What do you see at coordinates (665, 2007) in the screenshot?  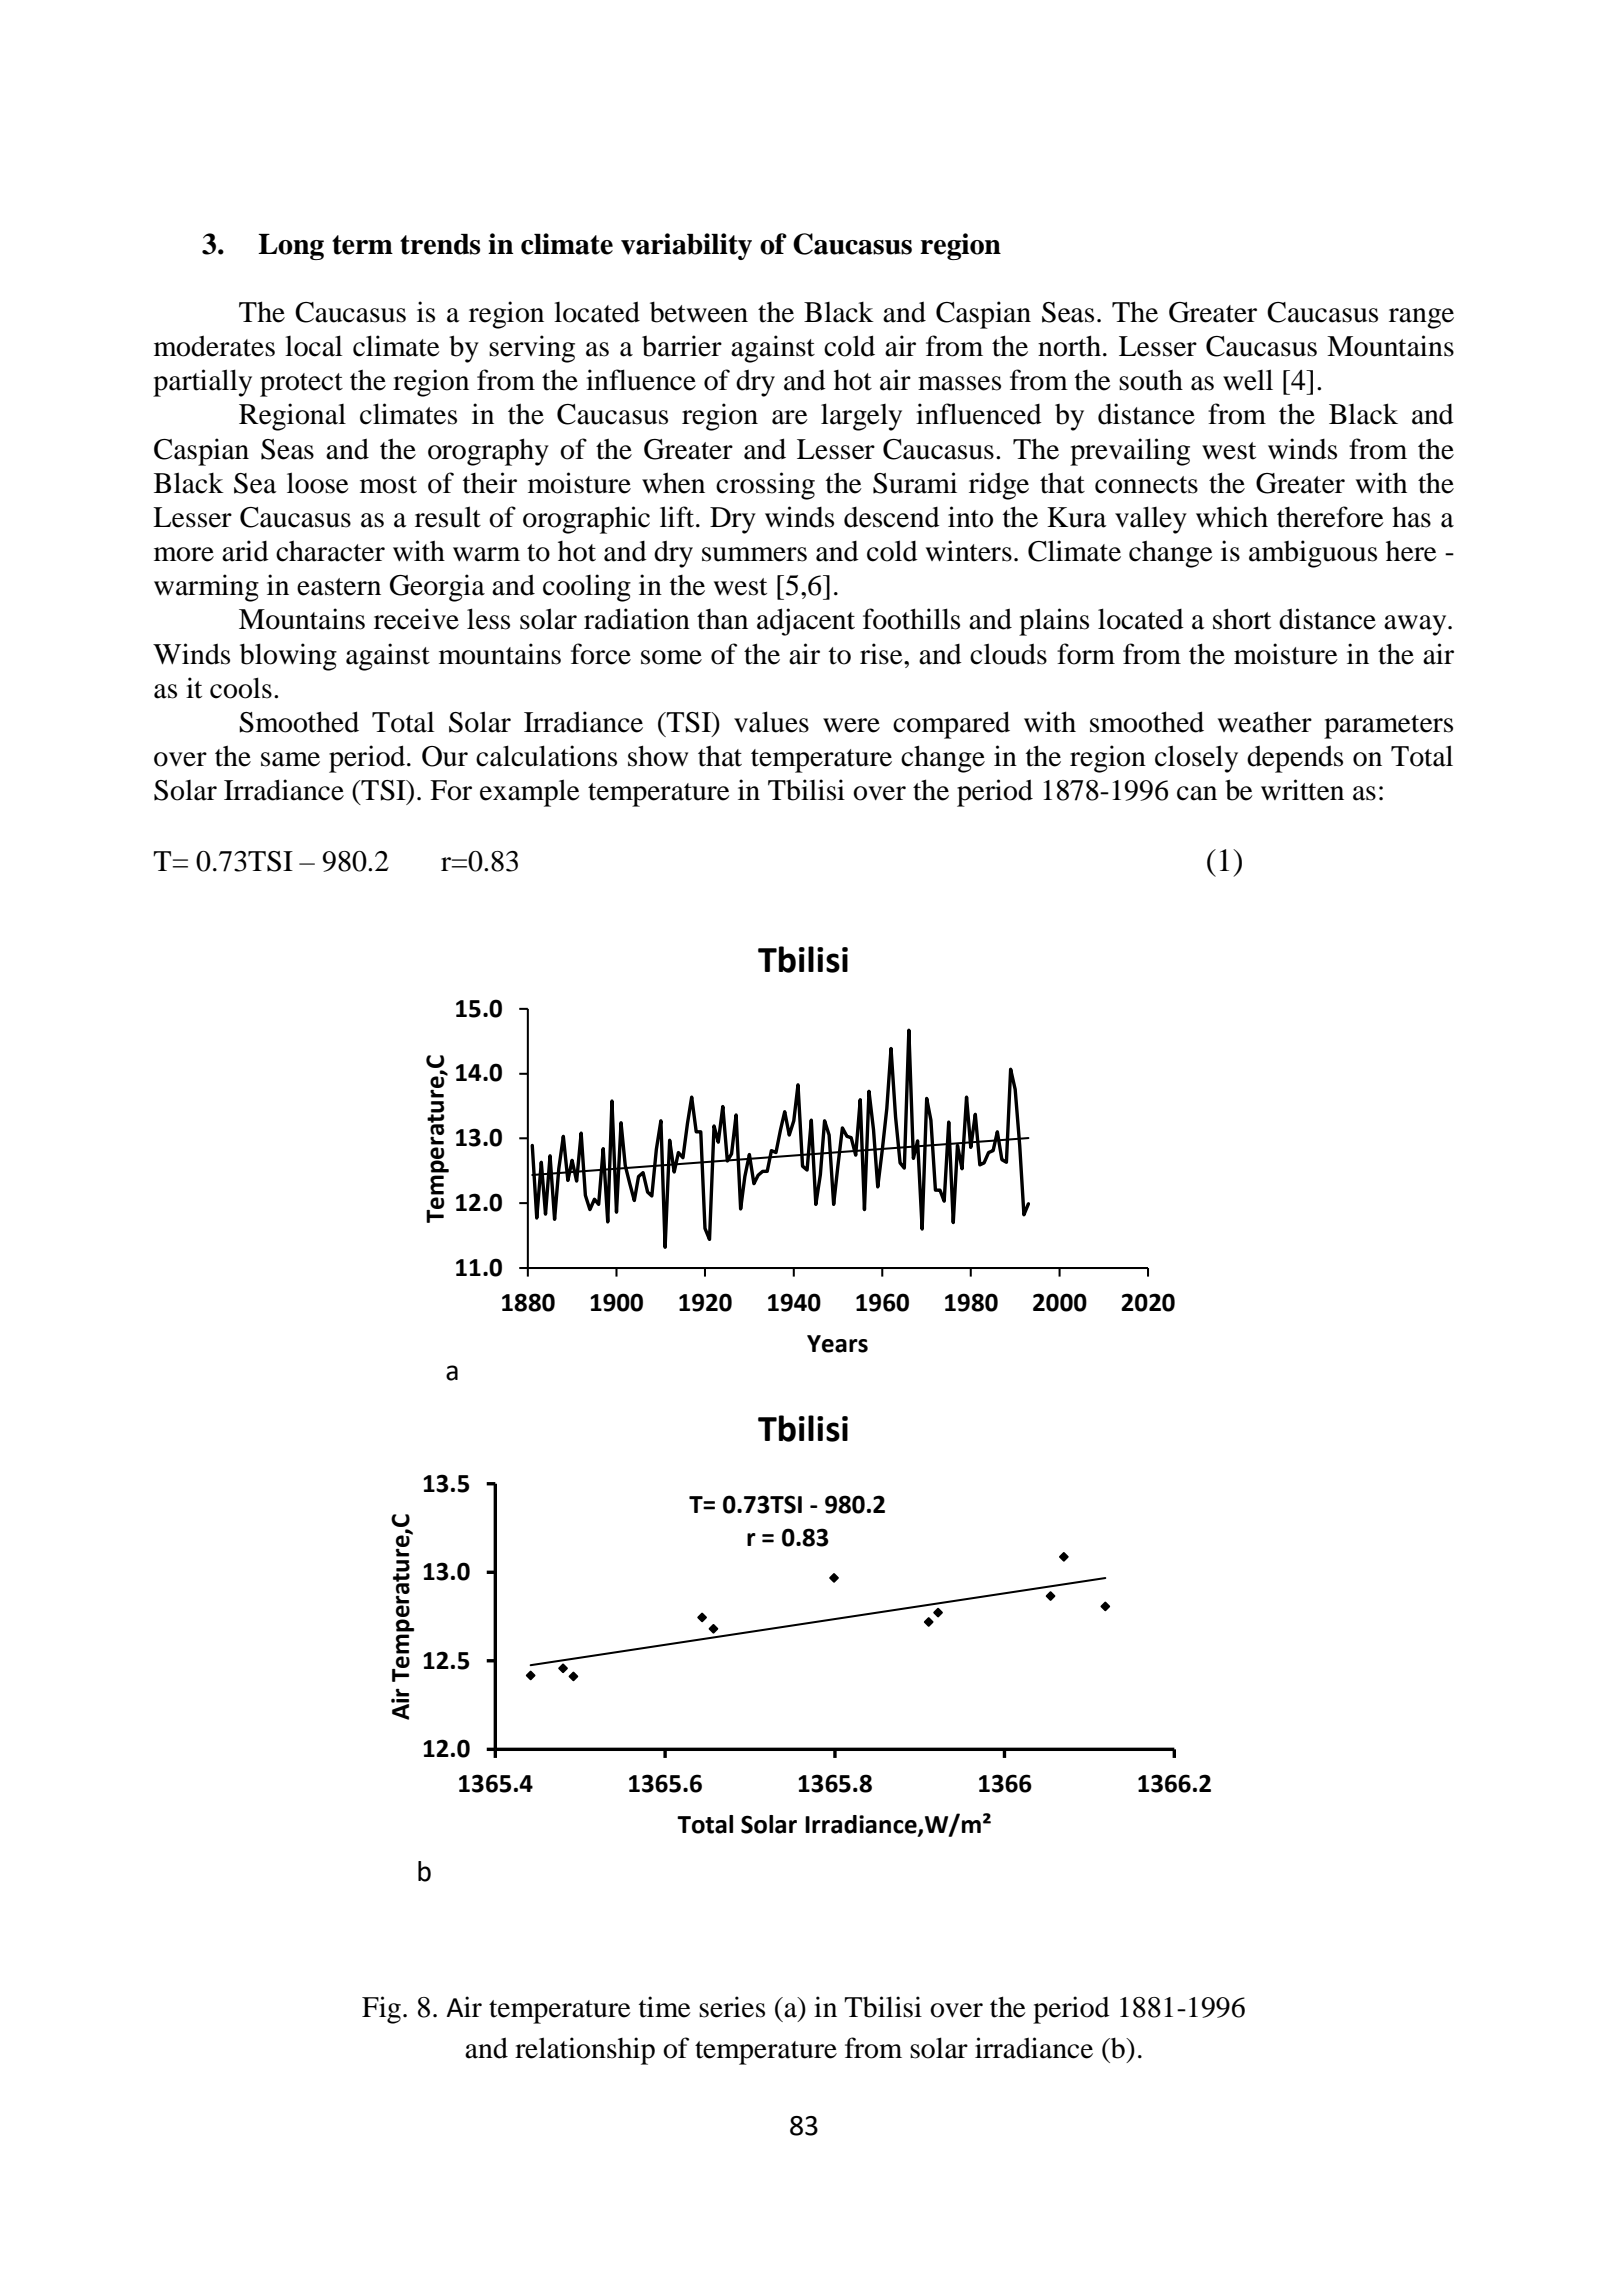 I see `time` at bounding box center [665, 2007].
